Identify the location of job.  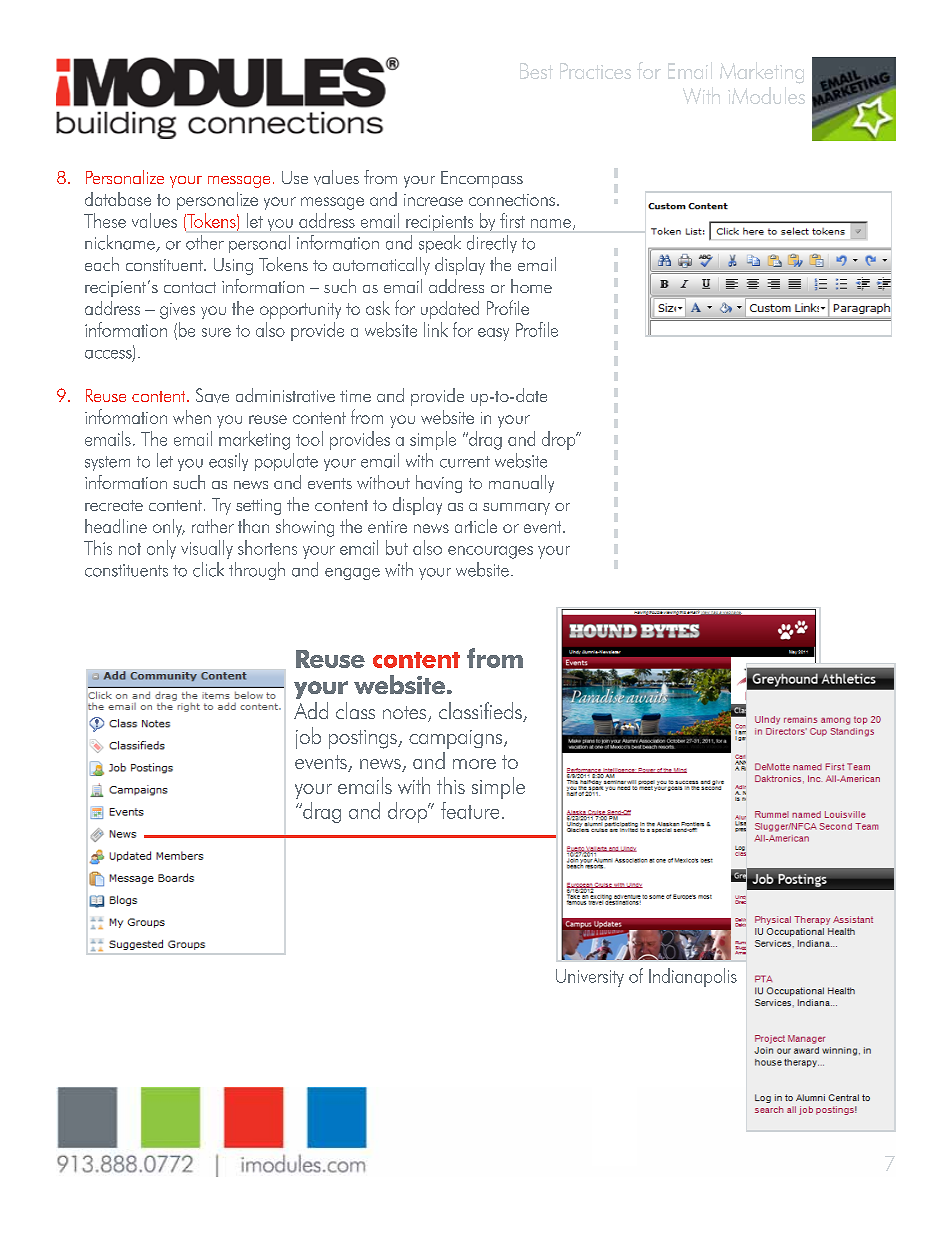
(308, 738).
